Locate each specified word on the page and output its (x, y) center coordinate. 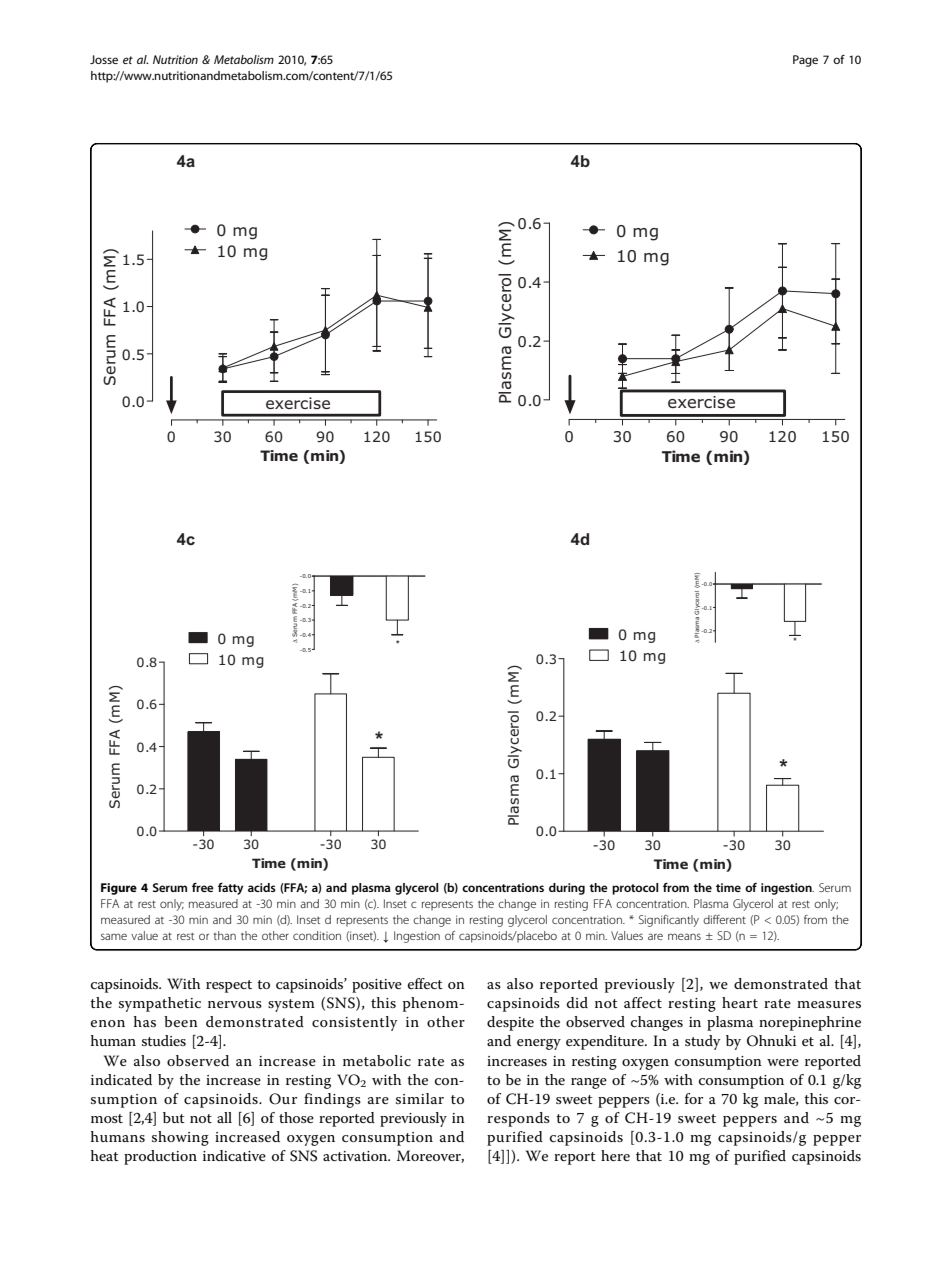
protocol (635, 889)
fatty (230, 889)
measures (829, 1004)
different (724, 919)
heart (740, 1002)
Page (805, 61)
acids (262, 887)
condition (317, 935)
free (203, 887)
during (567, 889)
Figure (119, 889)
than (225, 935)
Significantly (669, 921)
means (684, 936)
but (174, 1117)
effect (425, 983)
